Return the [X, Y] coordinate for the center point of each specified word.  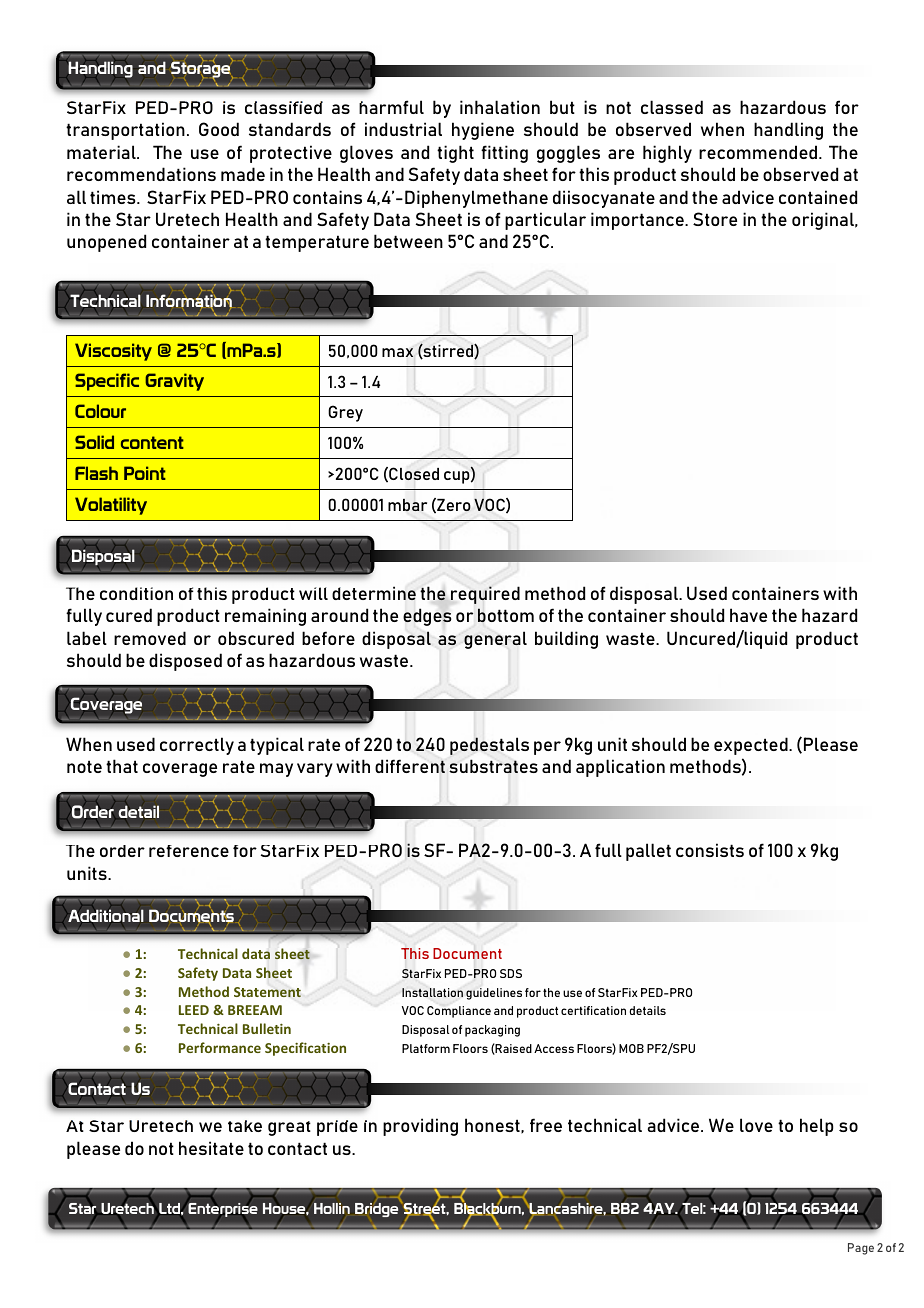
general [495, 640]
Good [219, 129]
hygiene [483, 131]
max [397, 352]
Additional [106, 915]
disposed [185, 662]
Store [715, 219]
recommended [759, 152]
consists [710, 850]
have [748, 615]
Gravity [174, 382]
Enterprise [222, 1210]
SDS [511, 973]
